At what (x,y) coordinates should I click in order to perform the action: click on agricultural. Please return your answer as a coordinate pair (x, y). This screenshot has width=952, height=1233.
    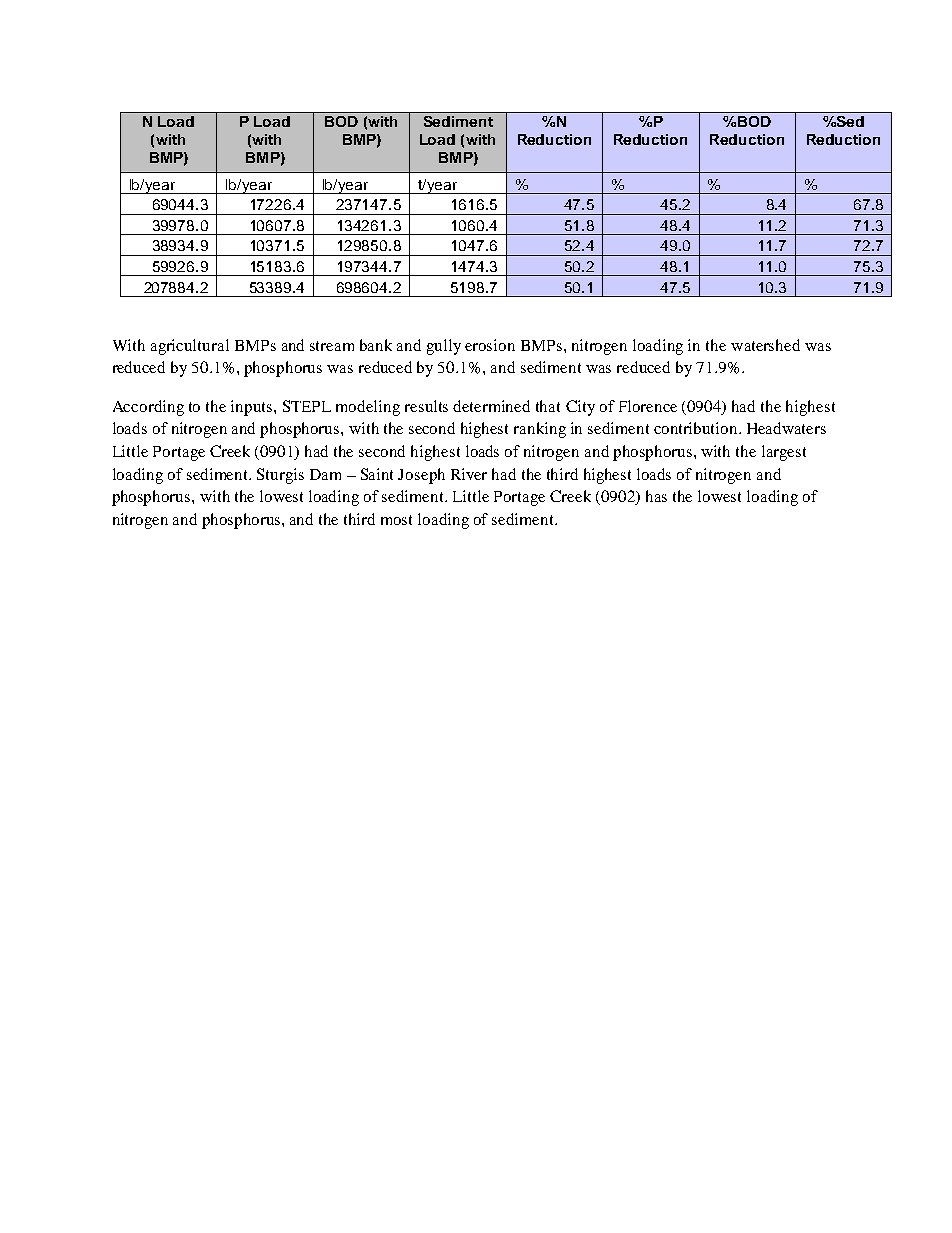
    Looking at the image, I should click on (190, 347).
